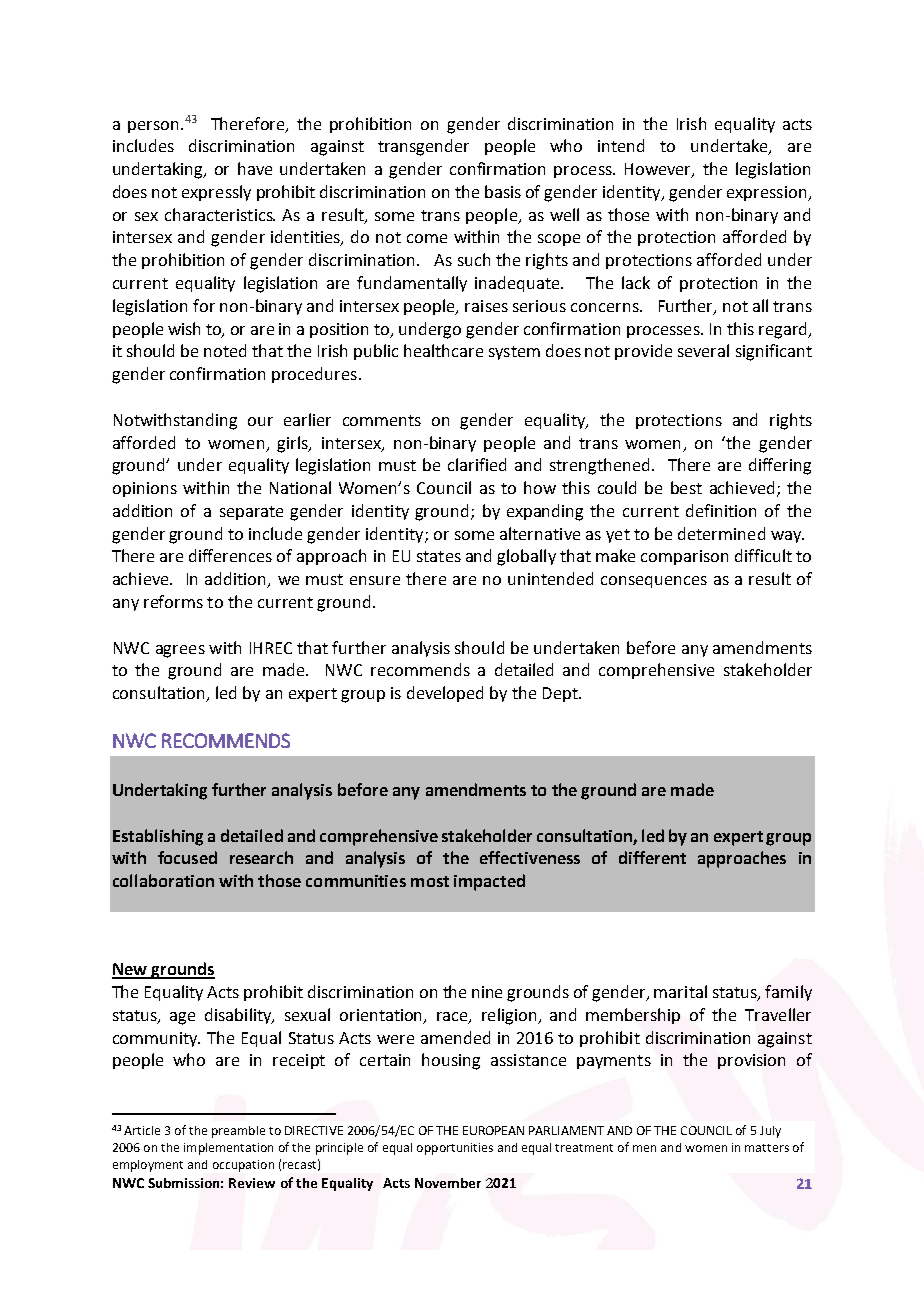 The image size is (924, 1309). I want to click on expression, so click(768, 193).
